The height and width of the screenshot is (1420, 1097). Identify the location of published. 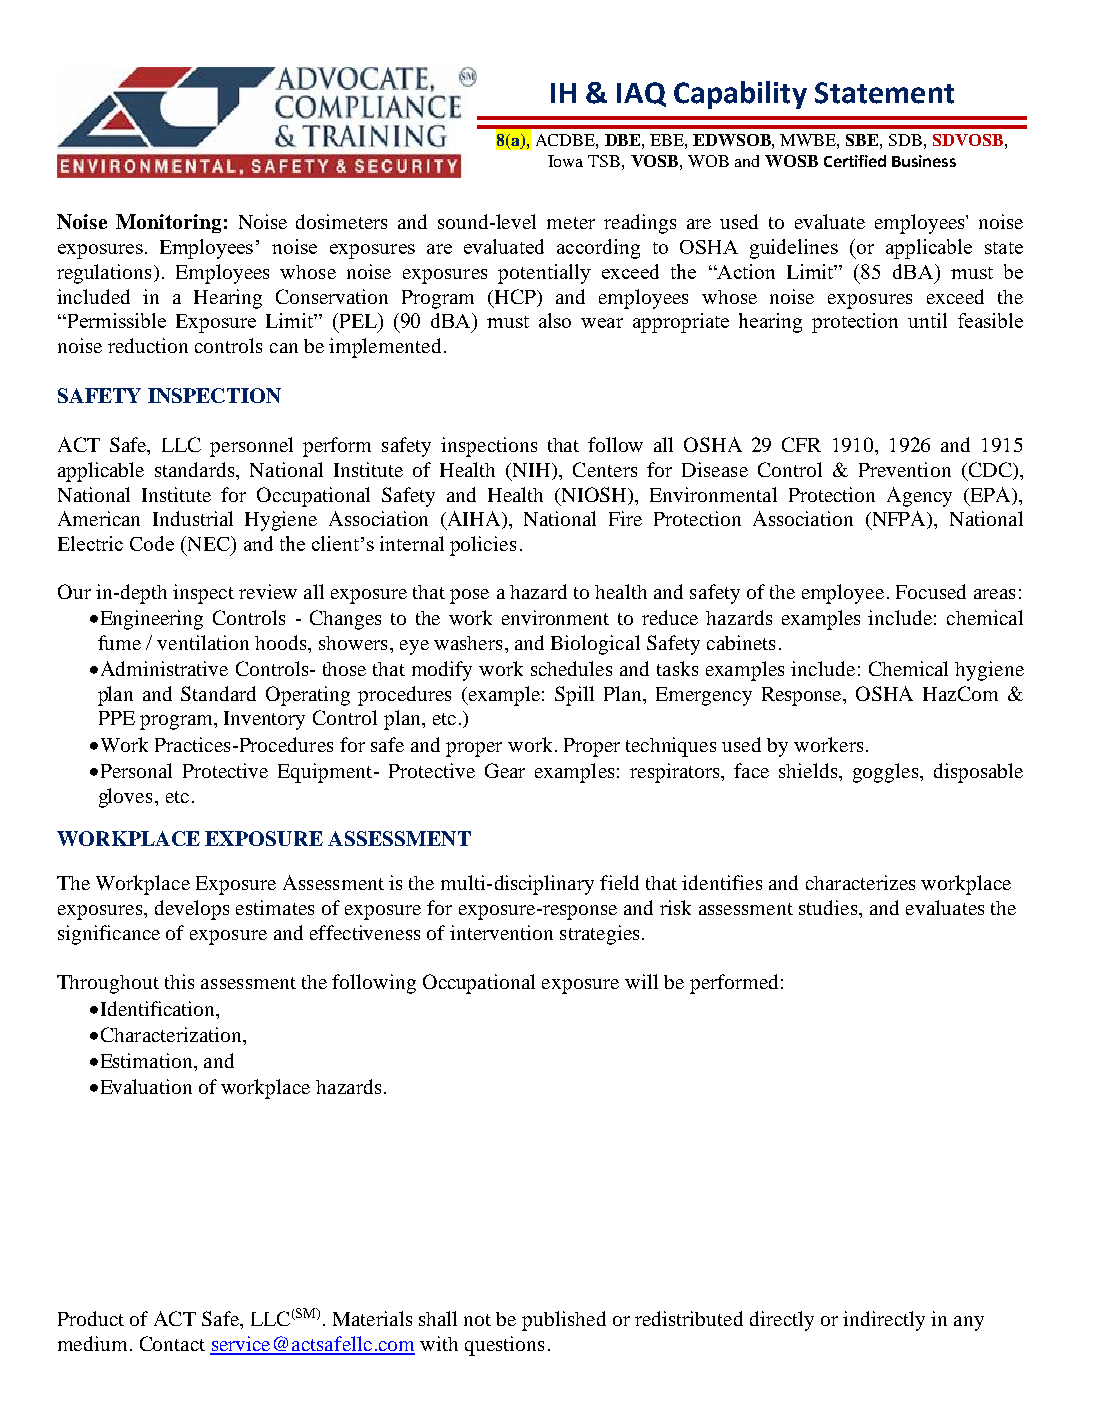
(564, 1321).
